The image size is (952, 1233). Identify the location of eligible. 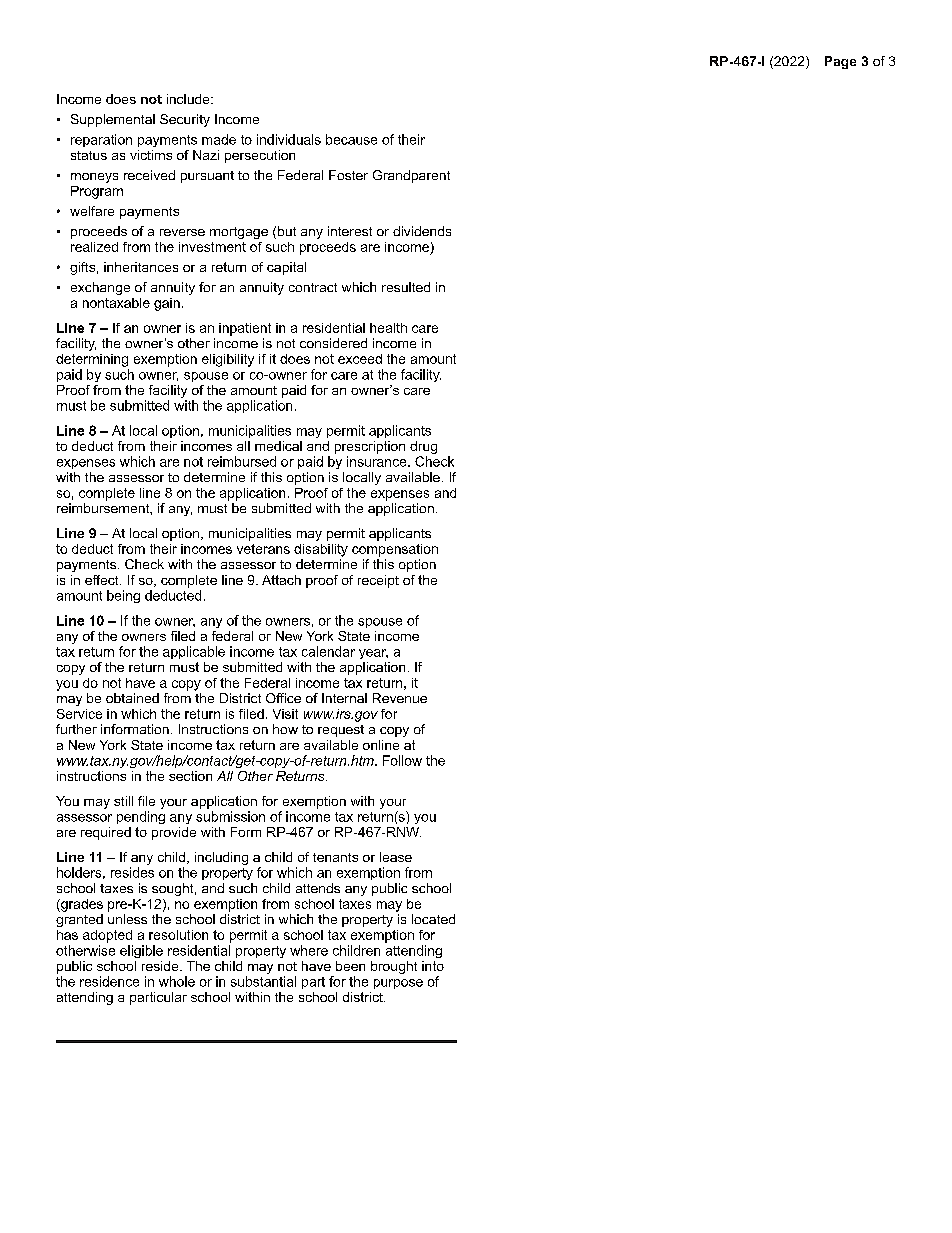
(141, 951).
